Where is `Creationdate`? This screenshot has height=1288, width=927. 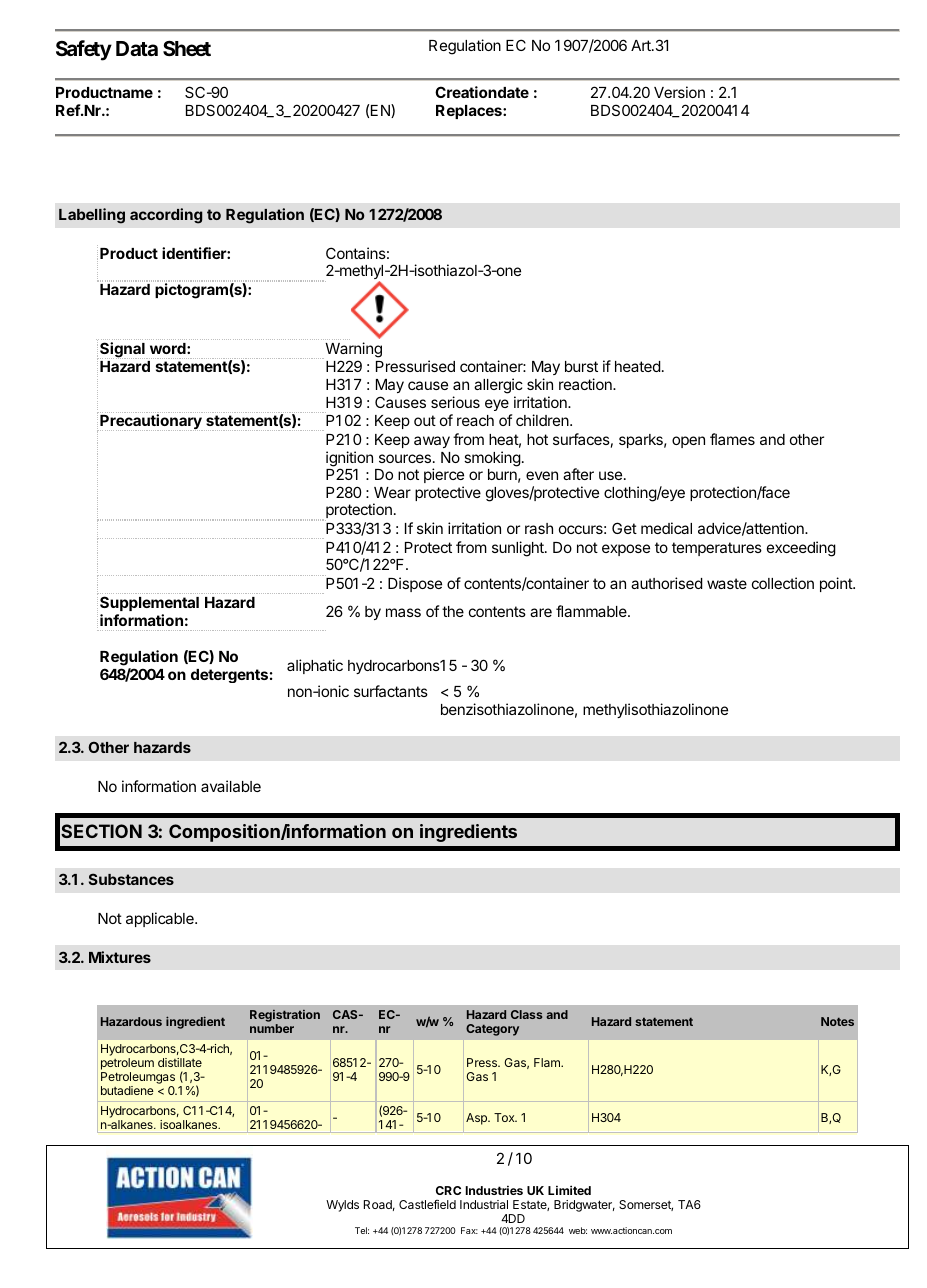
Creationdate is located at coordinates (482, 92).
